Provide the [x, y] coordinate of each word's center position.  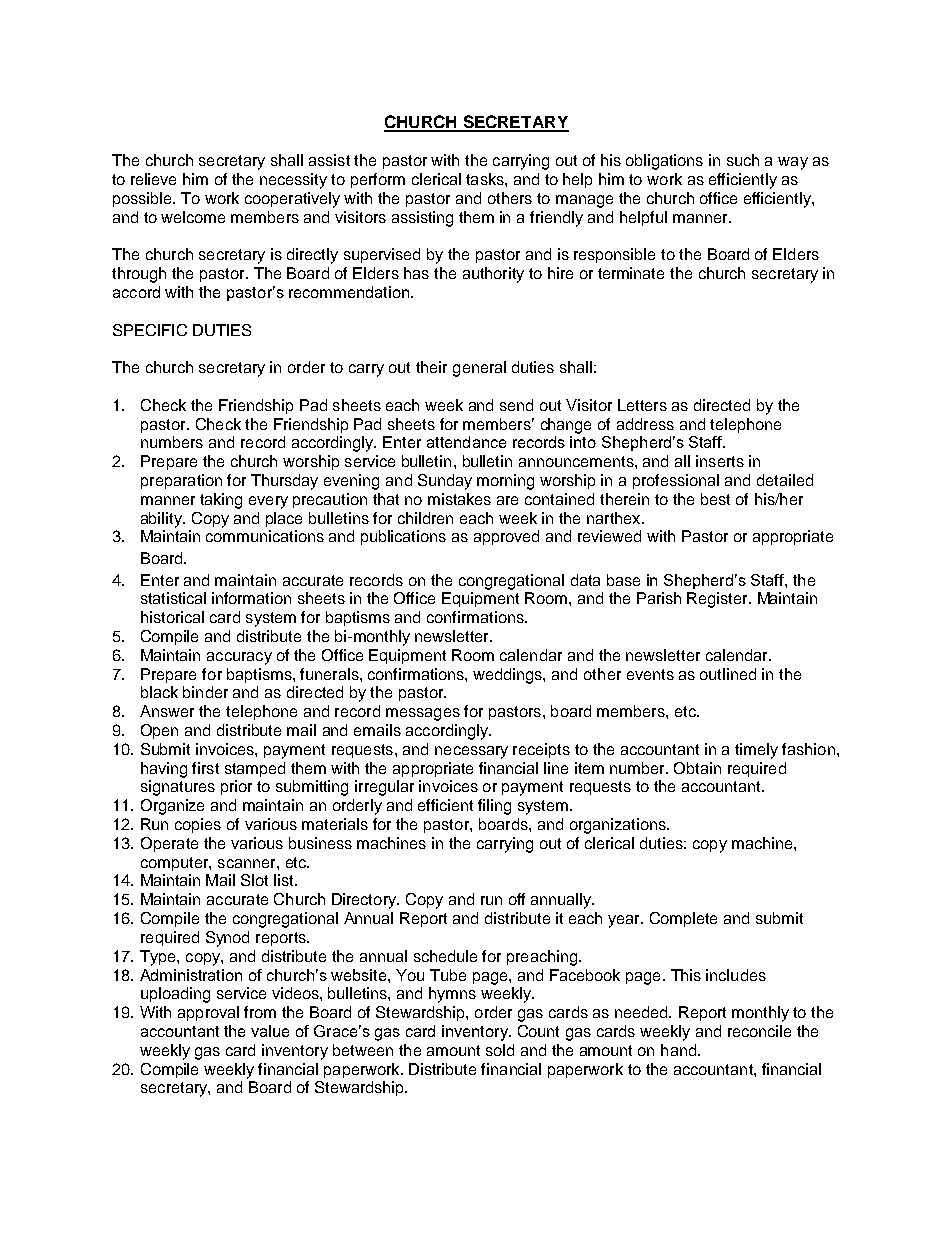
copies [198, 825]
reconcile [759, 1031]
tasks [486, 179]
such [743, 160]
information [251, 598]
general [479, 369]
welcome [193, 217]
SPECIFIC [150, 330]
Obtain [697, 768]
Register [718, 600]
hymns [452, 995]
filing [494, 807]
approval [208, 1013]
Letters [642, 405]
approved [506, 537]
